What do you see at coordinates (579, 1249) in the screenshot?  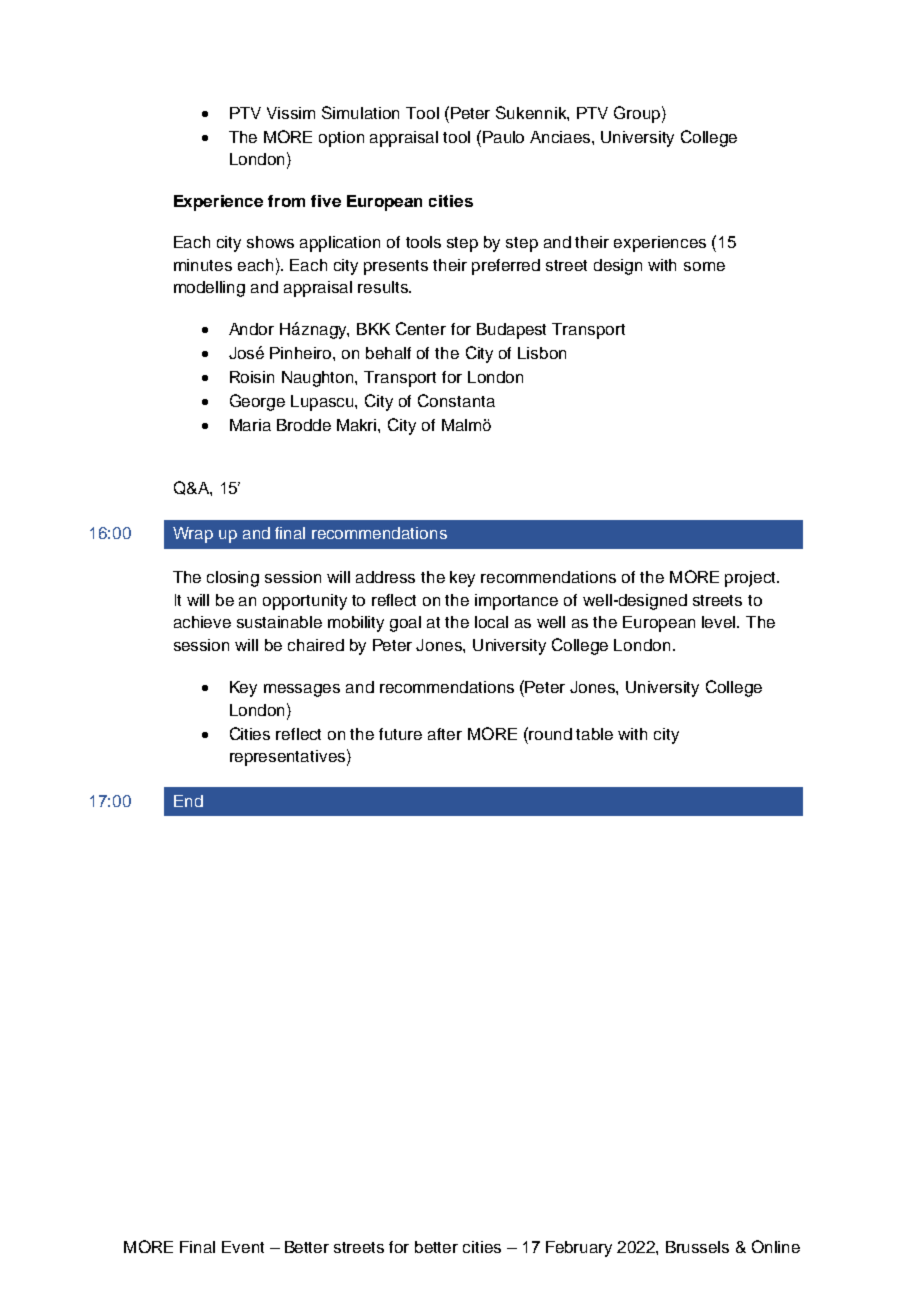 I see `February` at bounding box center [579, 1249].
